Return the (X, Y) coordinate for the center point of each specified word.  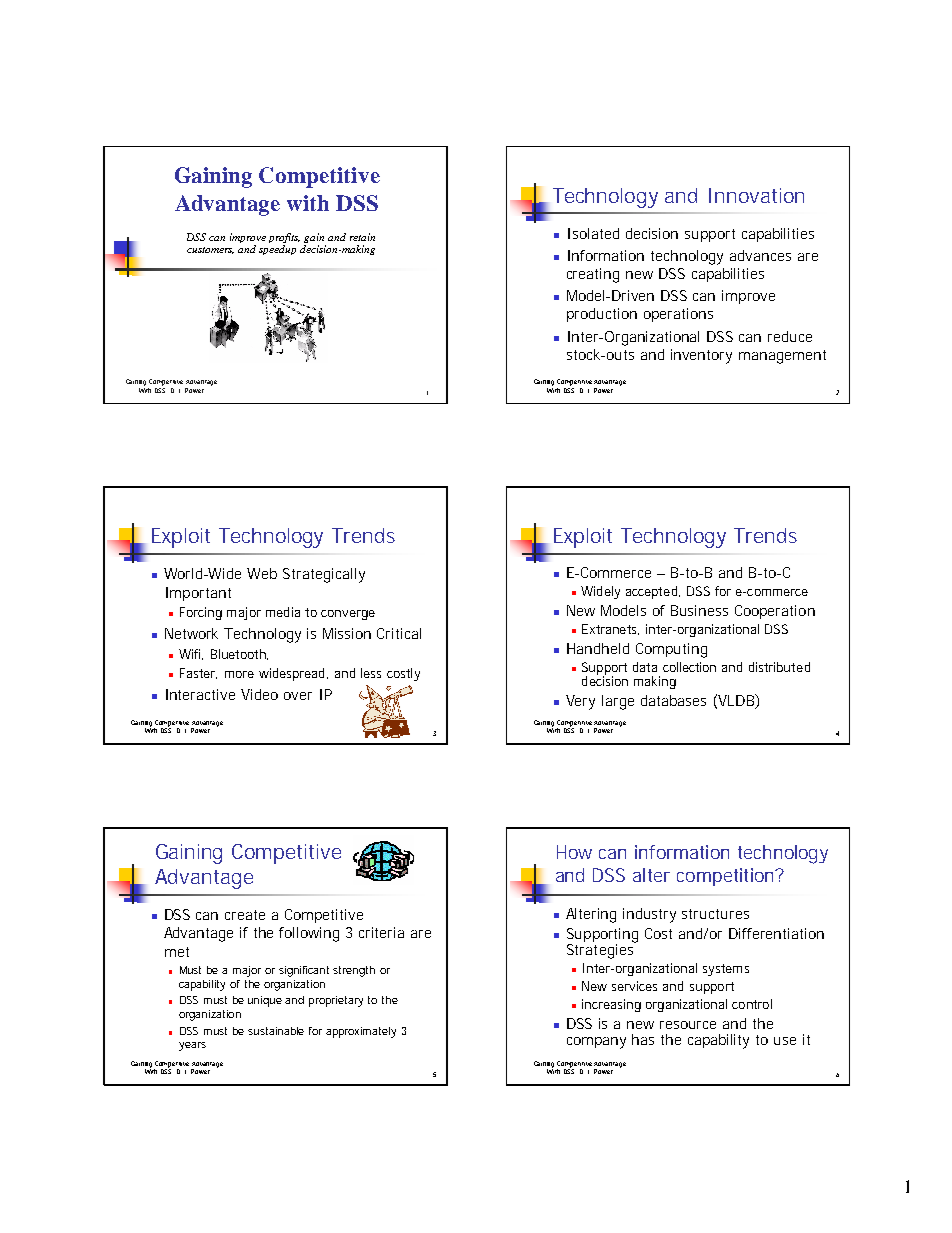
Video (259, 694)
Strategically (324, 575)
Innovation (756, 195)
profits (284, 238)
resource (688, 1025)
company (596, 1043)
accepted (651, 592)
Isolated (593, 233)
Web (262, 573)
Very (580, 702)
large (618, 702)
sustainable (276, 1031)
